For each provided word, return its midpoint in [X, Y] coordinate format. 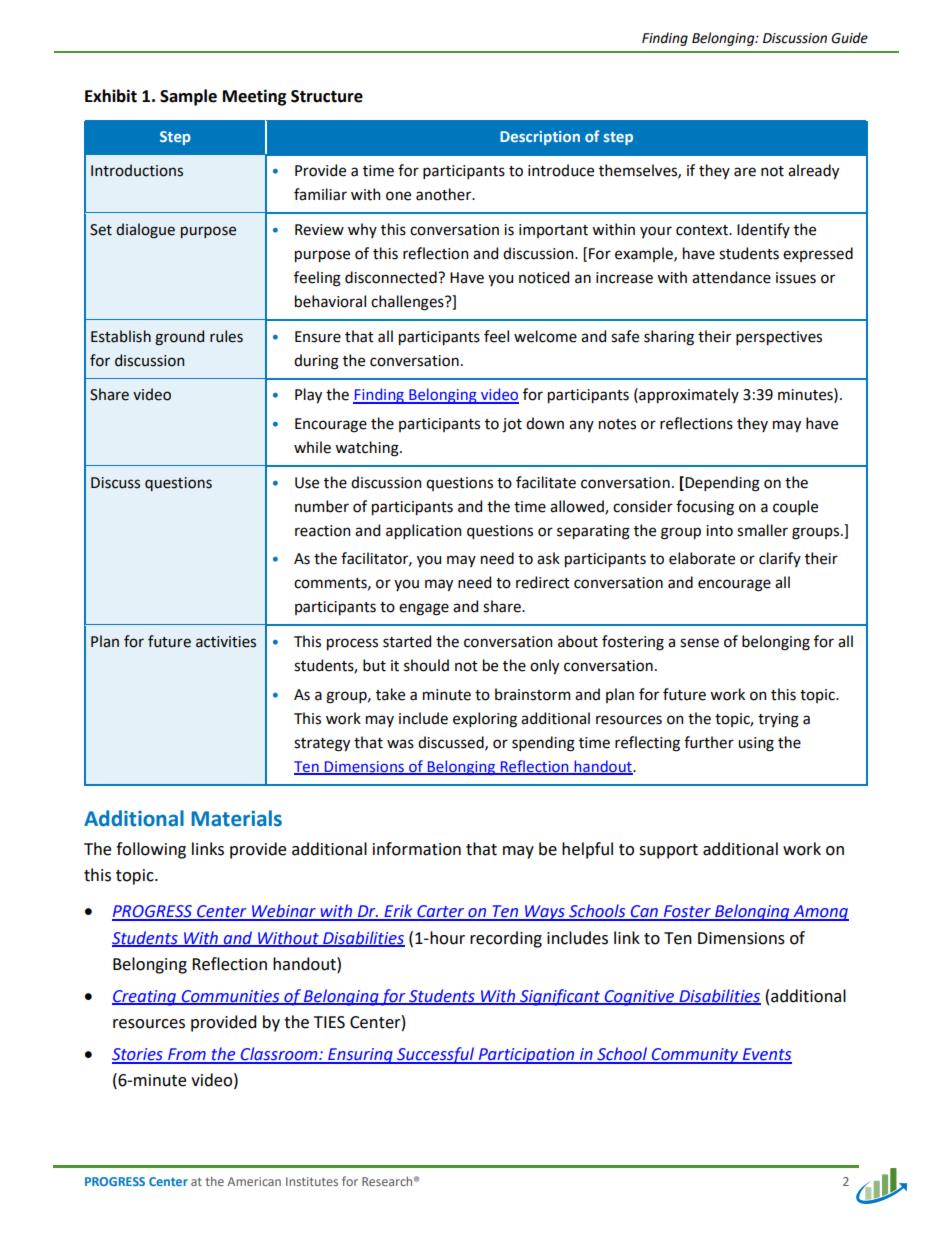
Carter [441, 912]
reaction [322, 531]
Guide [849, 38]
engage [424, 609]
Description [540, 138]
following [151, 850]
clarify [780, 559]
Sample [188, 97]
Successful [436, 1055]
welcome [545, 336]
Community [695, 1056]
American [254, 1181]
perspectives [779, 338]
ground [179, 338]
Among [820, 913]
